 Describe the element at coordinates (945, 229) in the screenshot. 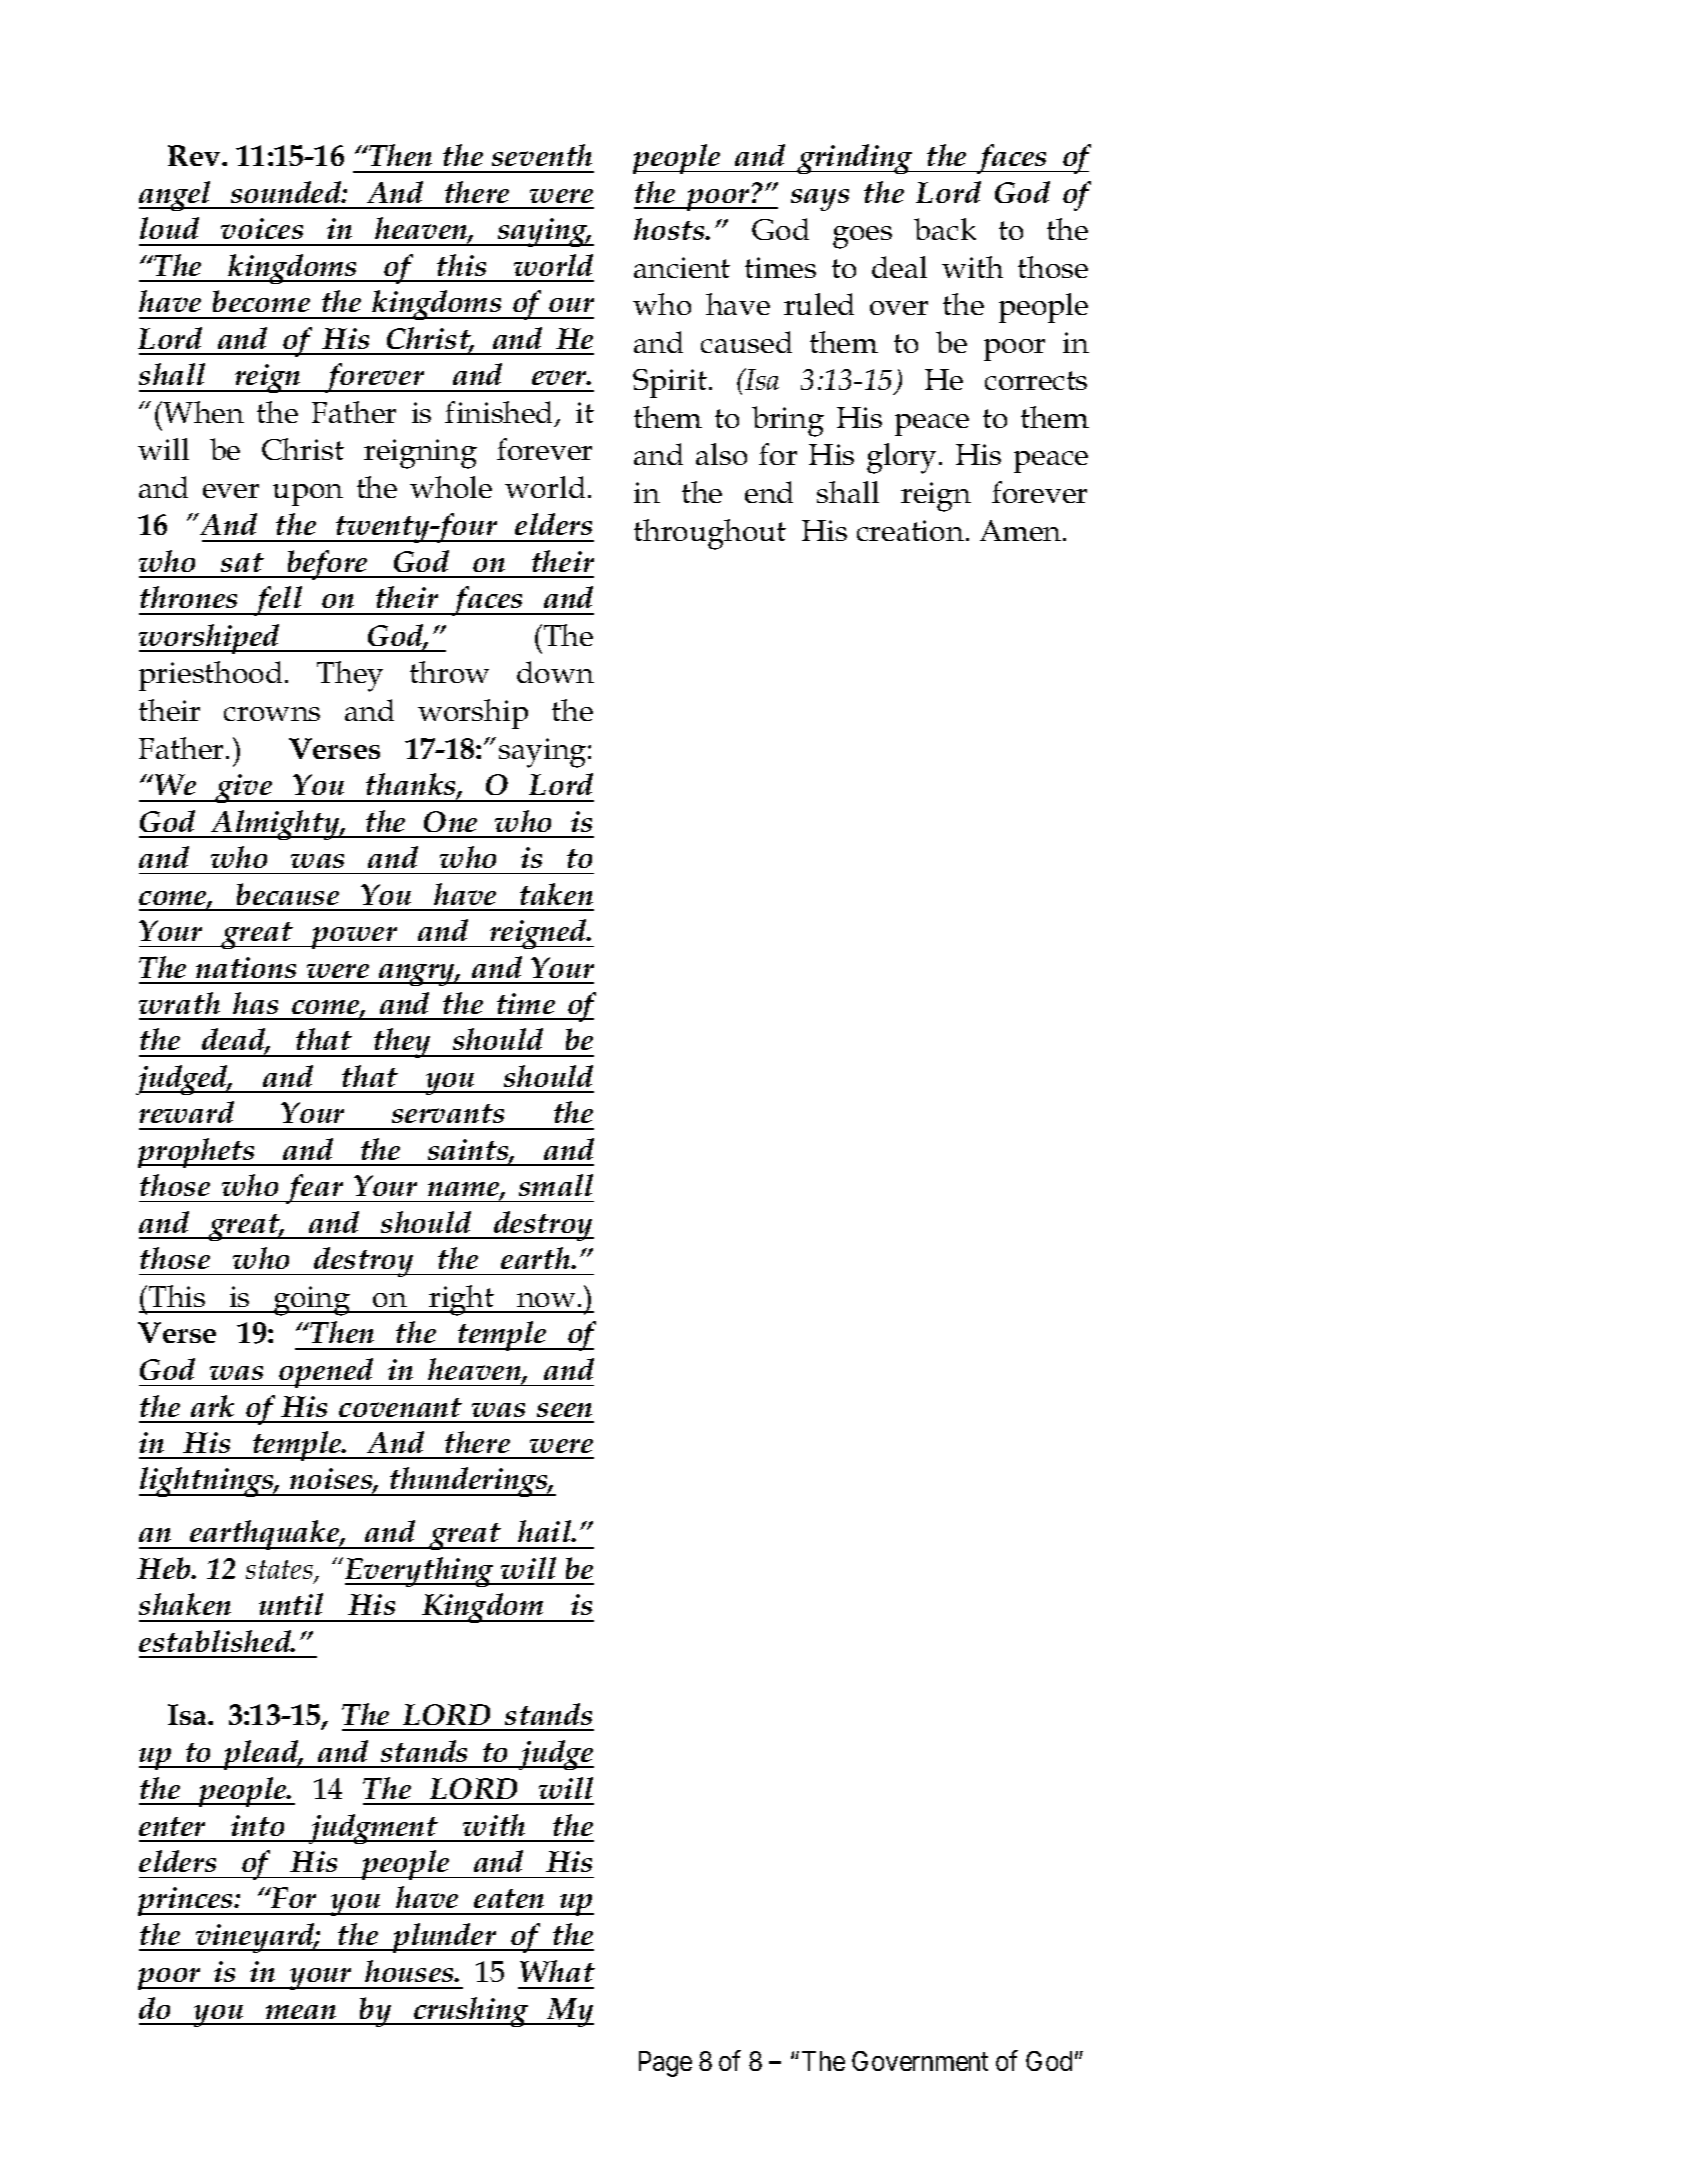

I see `back` at that location.
